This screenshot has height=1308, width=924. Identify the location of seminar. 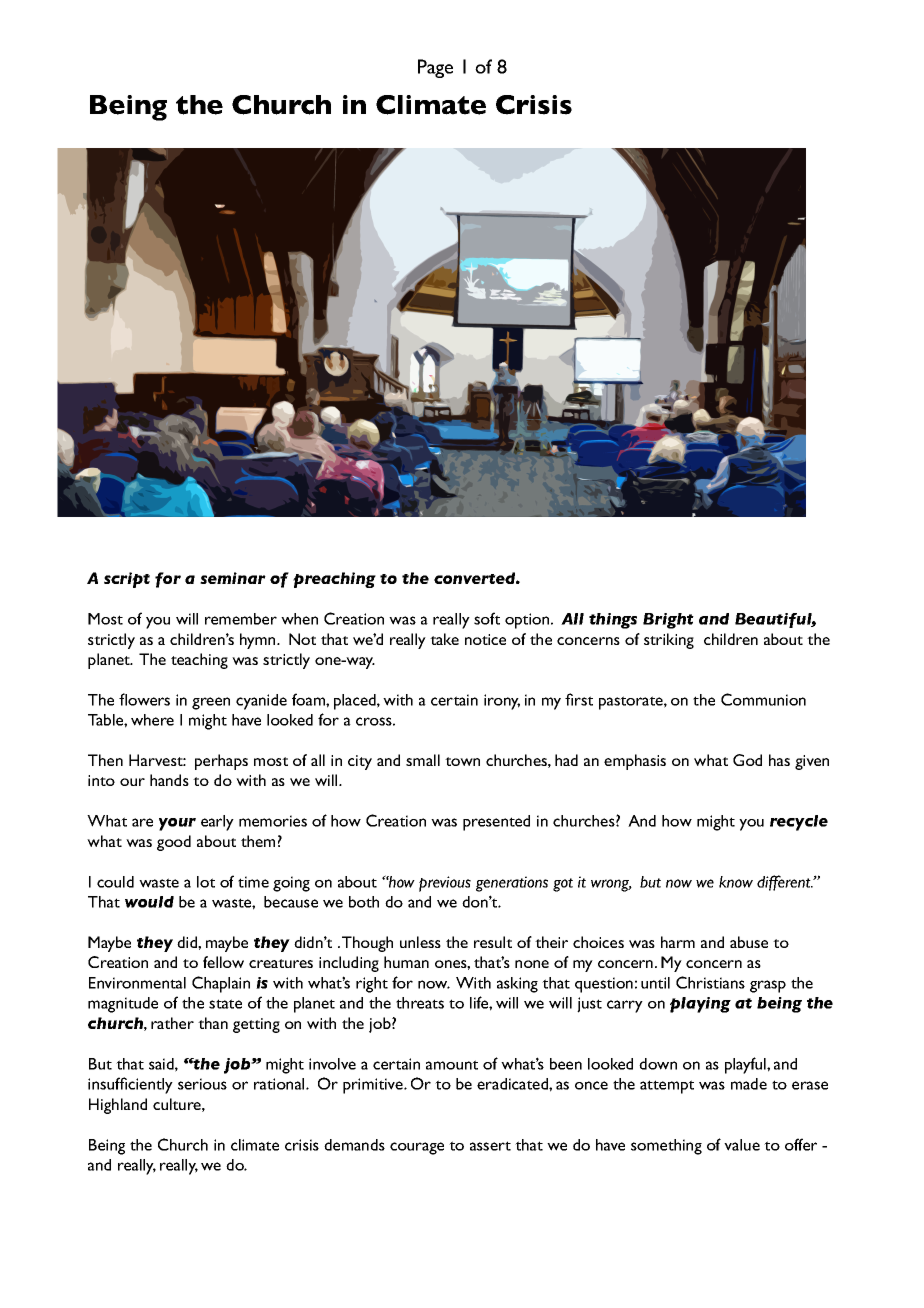
(233, 578).
